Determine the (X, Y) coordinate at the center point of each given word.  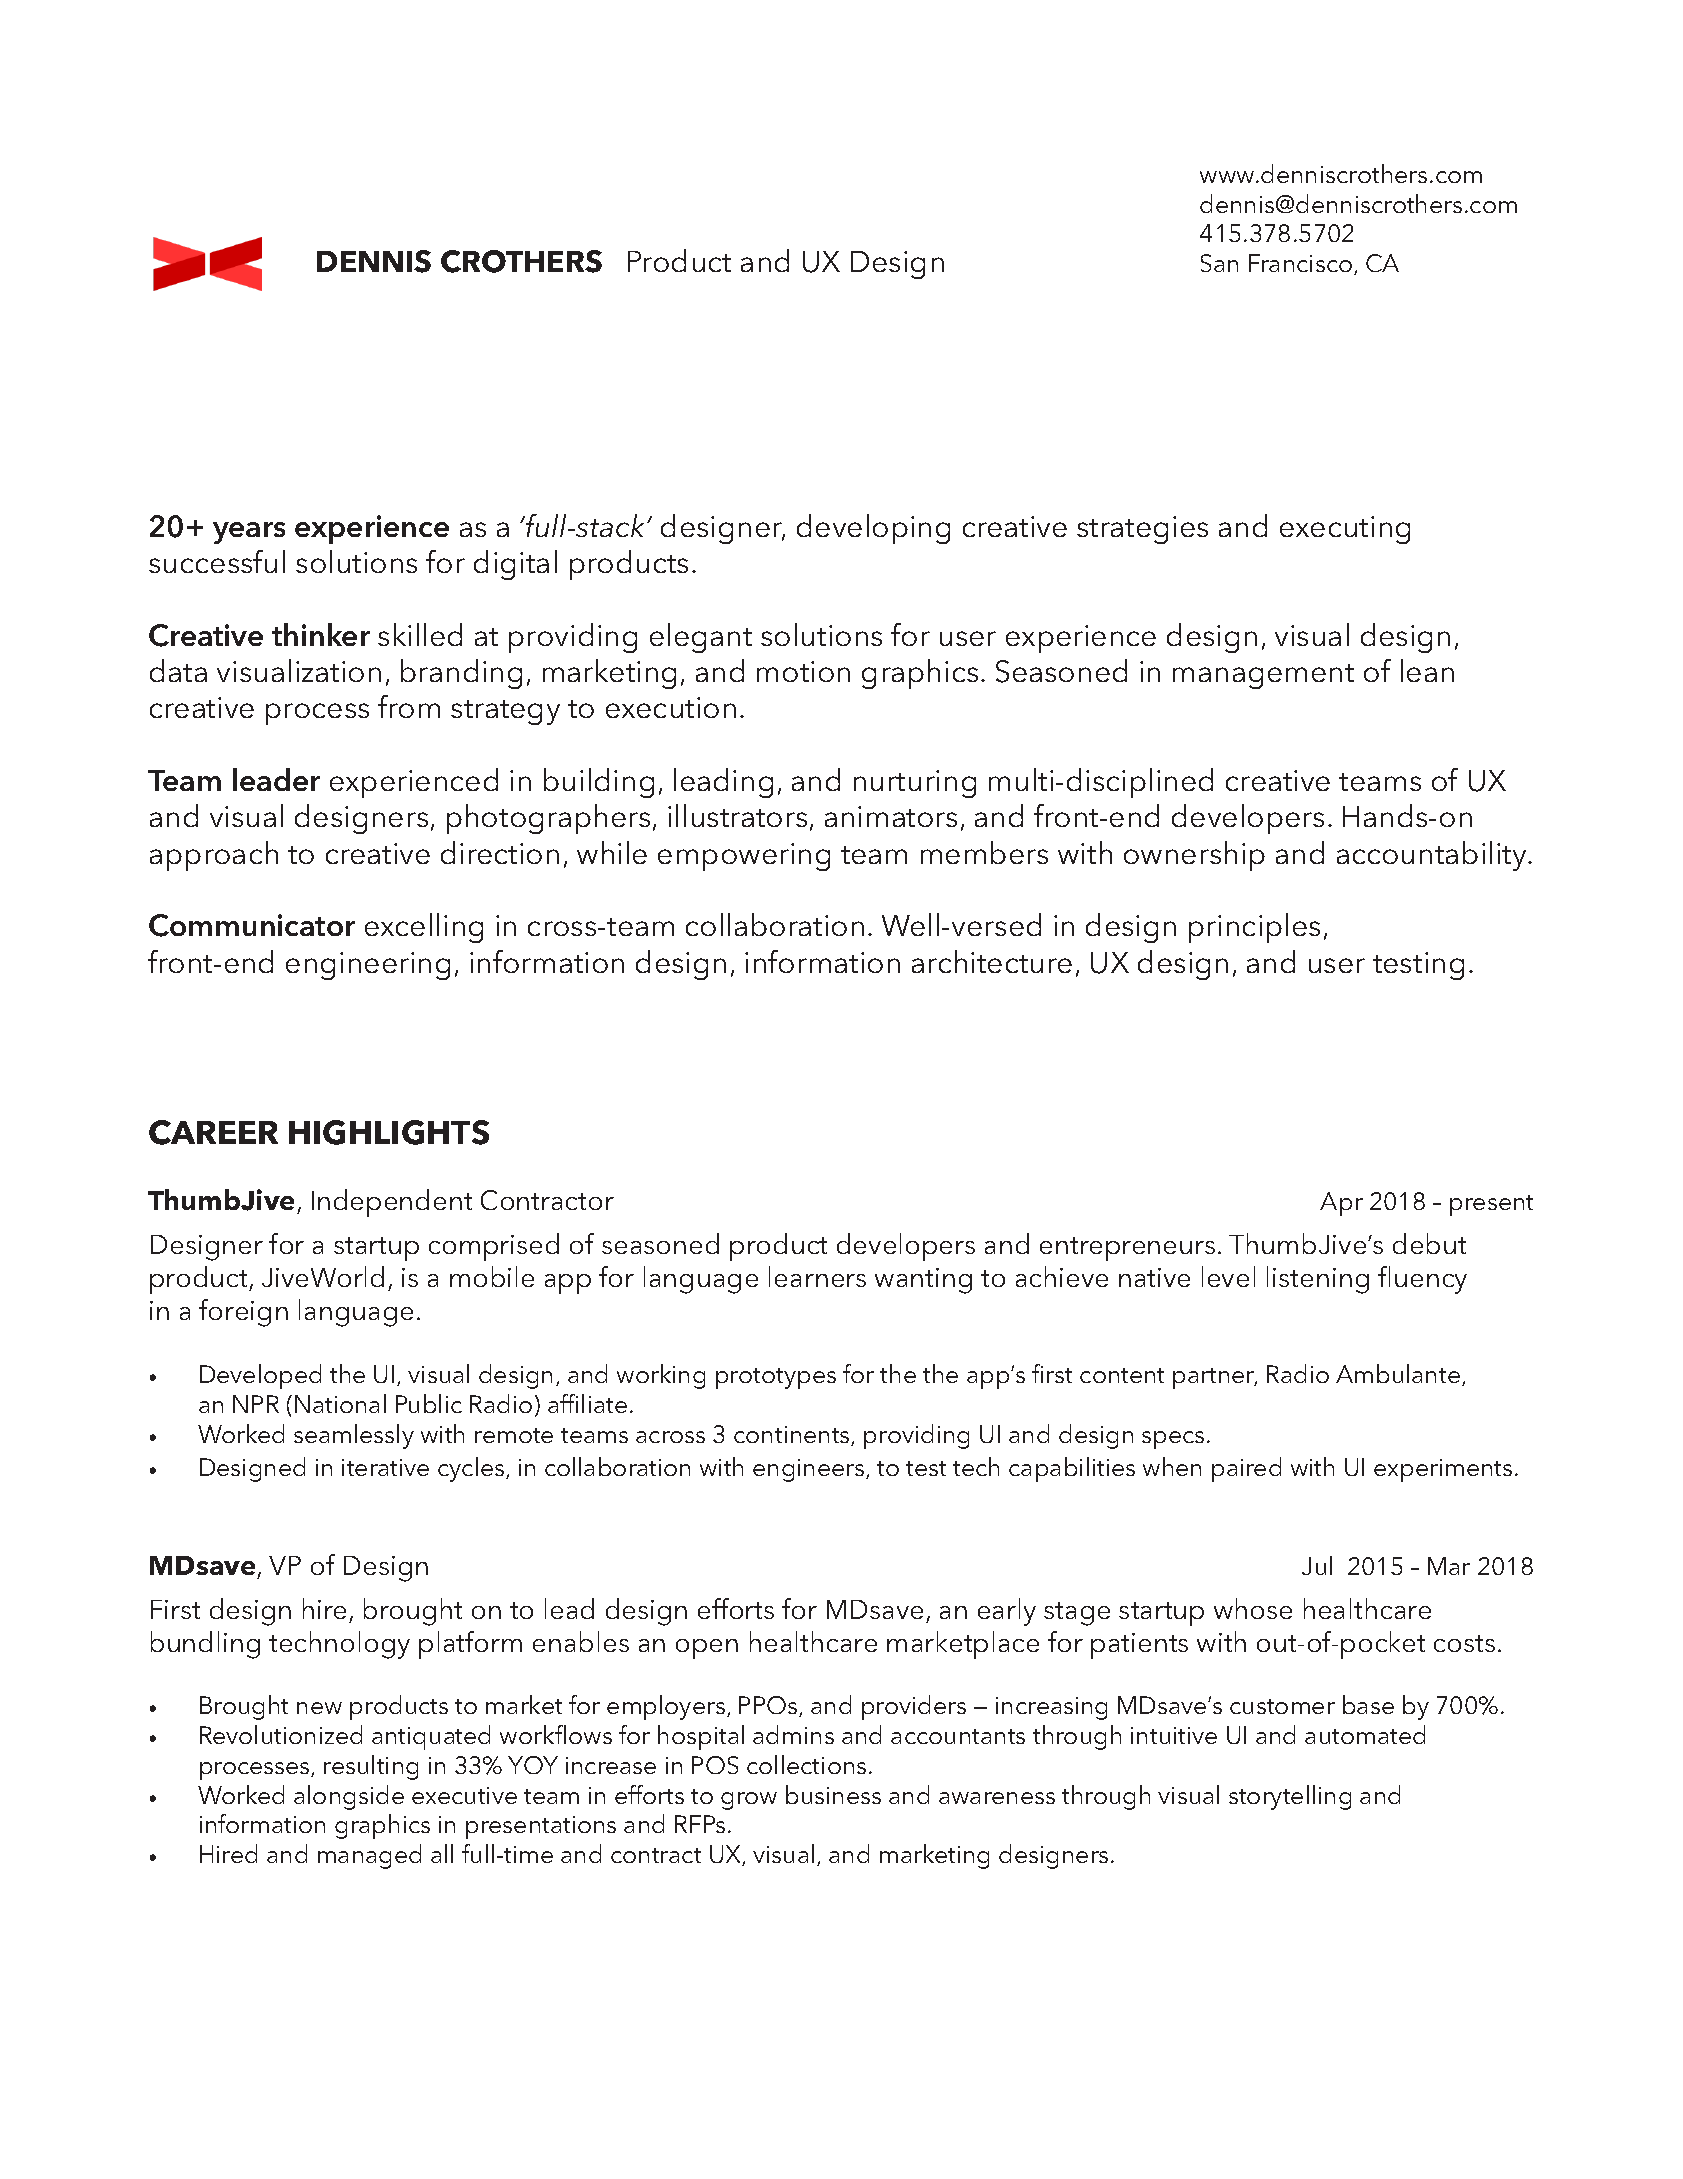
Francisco (1302, 264)
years (249, 533)
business (833, 1794)
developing (873, 529)
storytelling (1290, 1797)
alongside (349, 1797)
